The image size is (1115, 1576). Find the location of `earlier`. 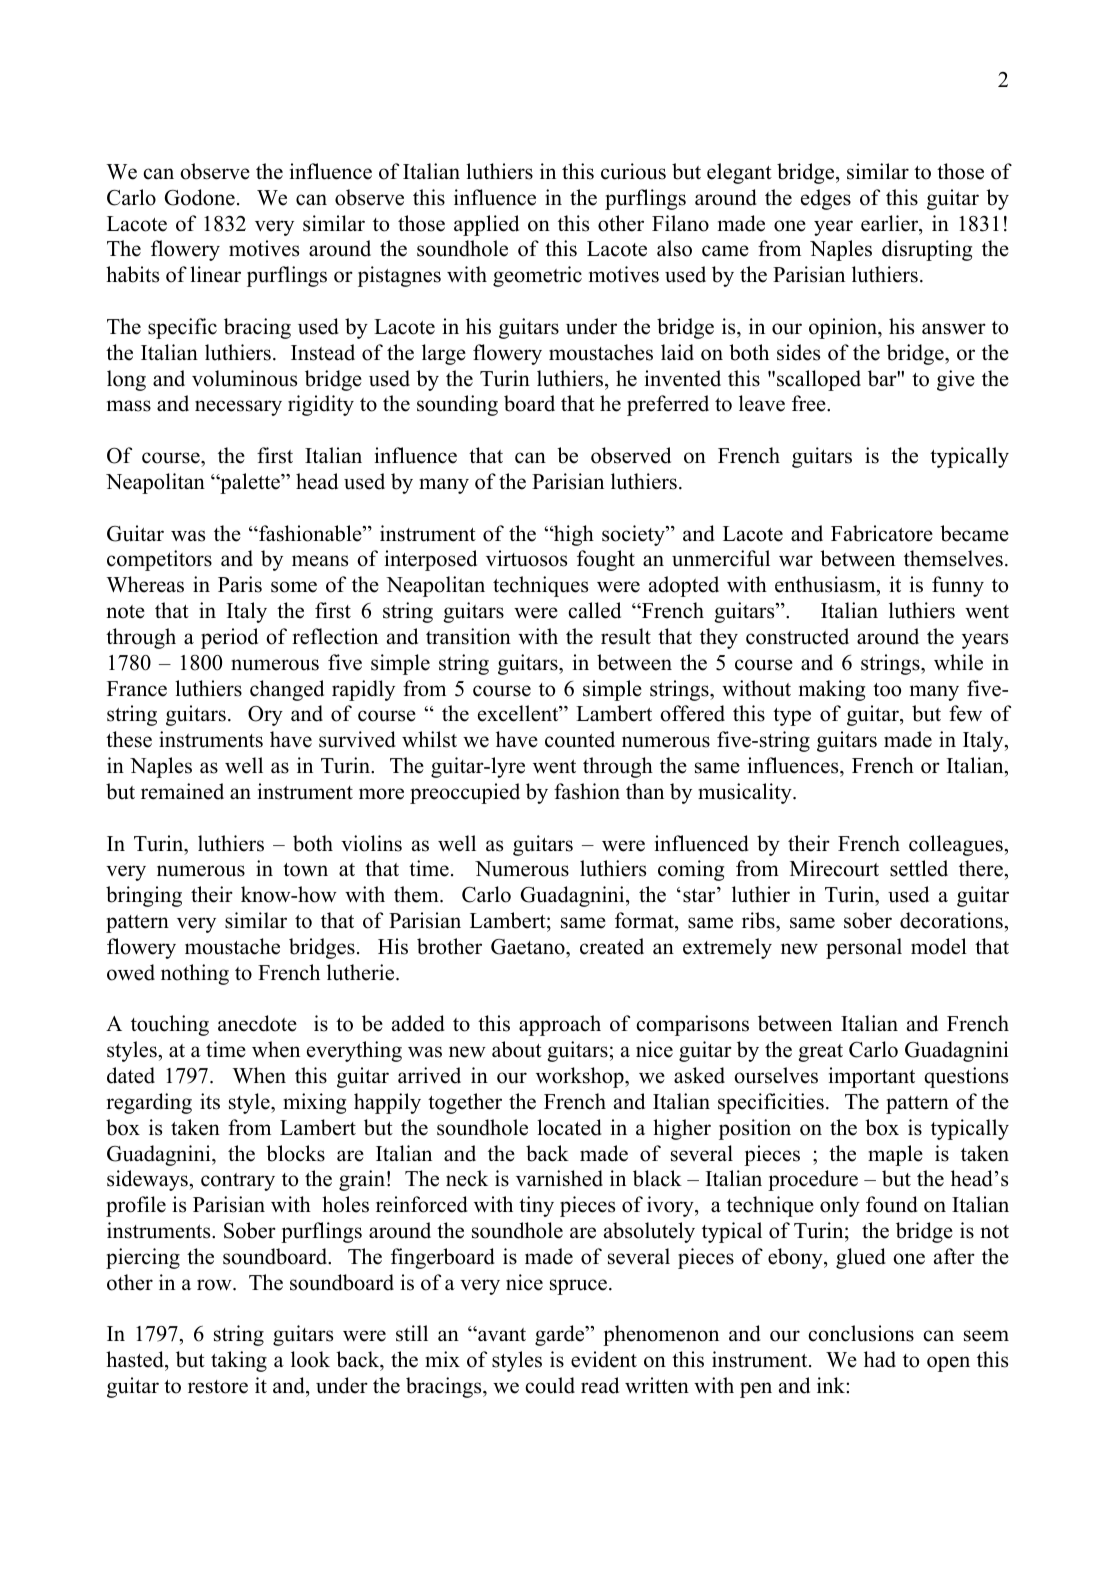

earlier is located at coordinates (891, 224).
